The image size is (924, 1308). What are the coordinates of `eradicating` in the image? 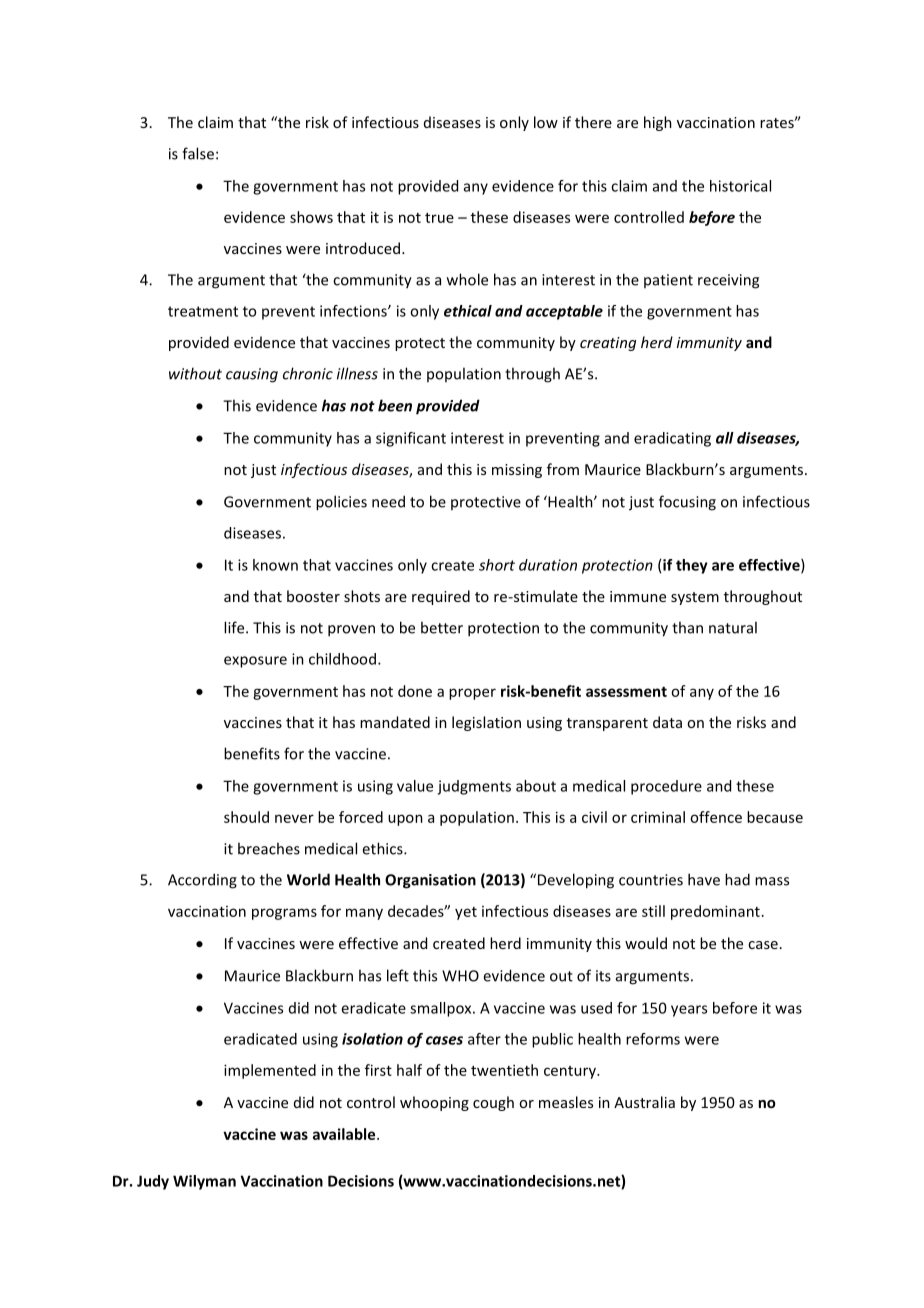 It's located at (672, 439).
